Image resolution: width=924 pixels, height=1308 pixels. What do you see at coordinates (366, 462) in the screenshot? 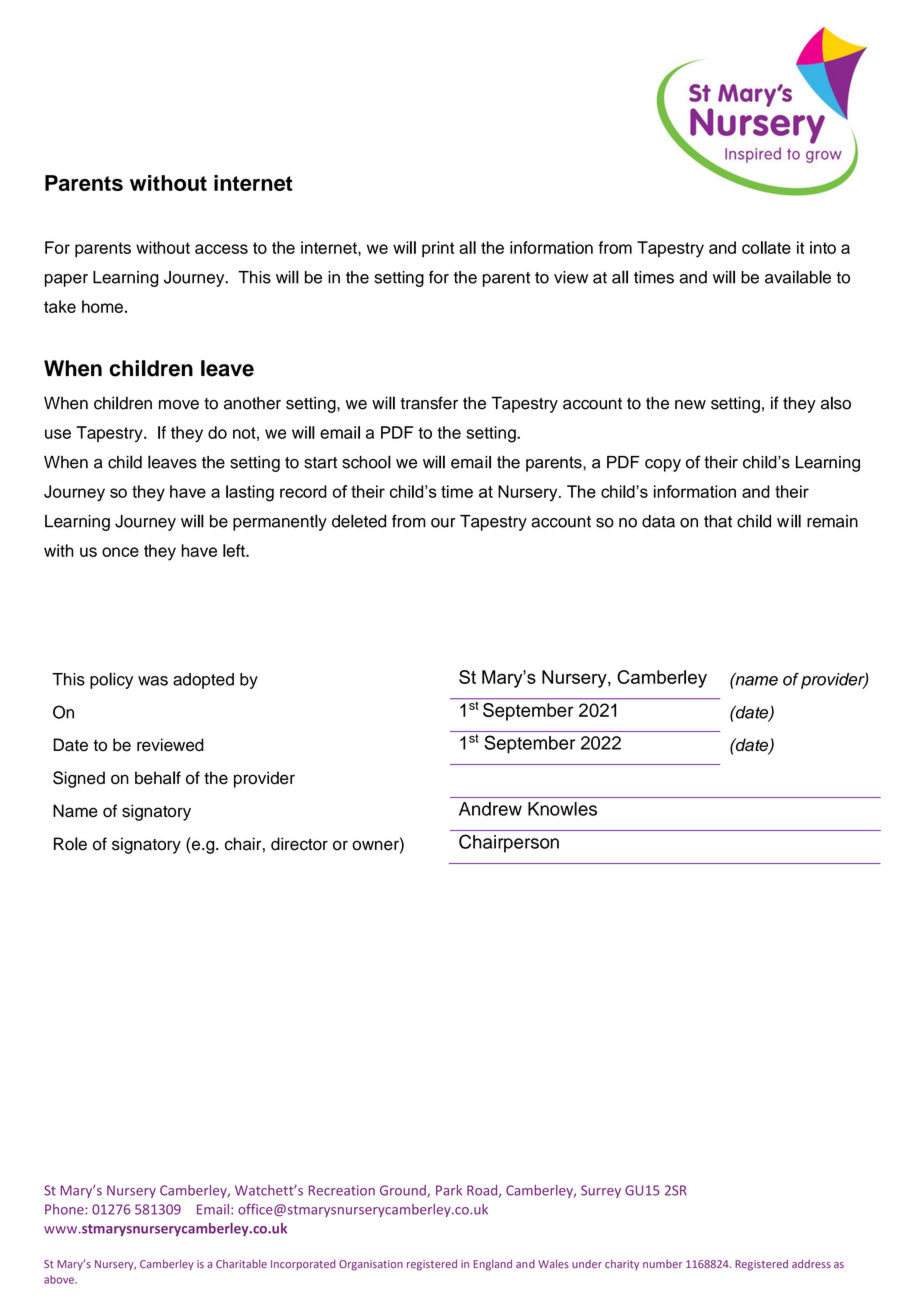
I see `school` at bounding box center [366, 462].
